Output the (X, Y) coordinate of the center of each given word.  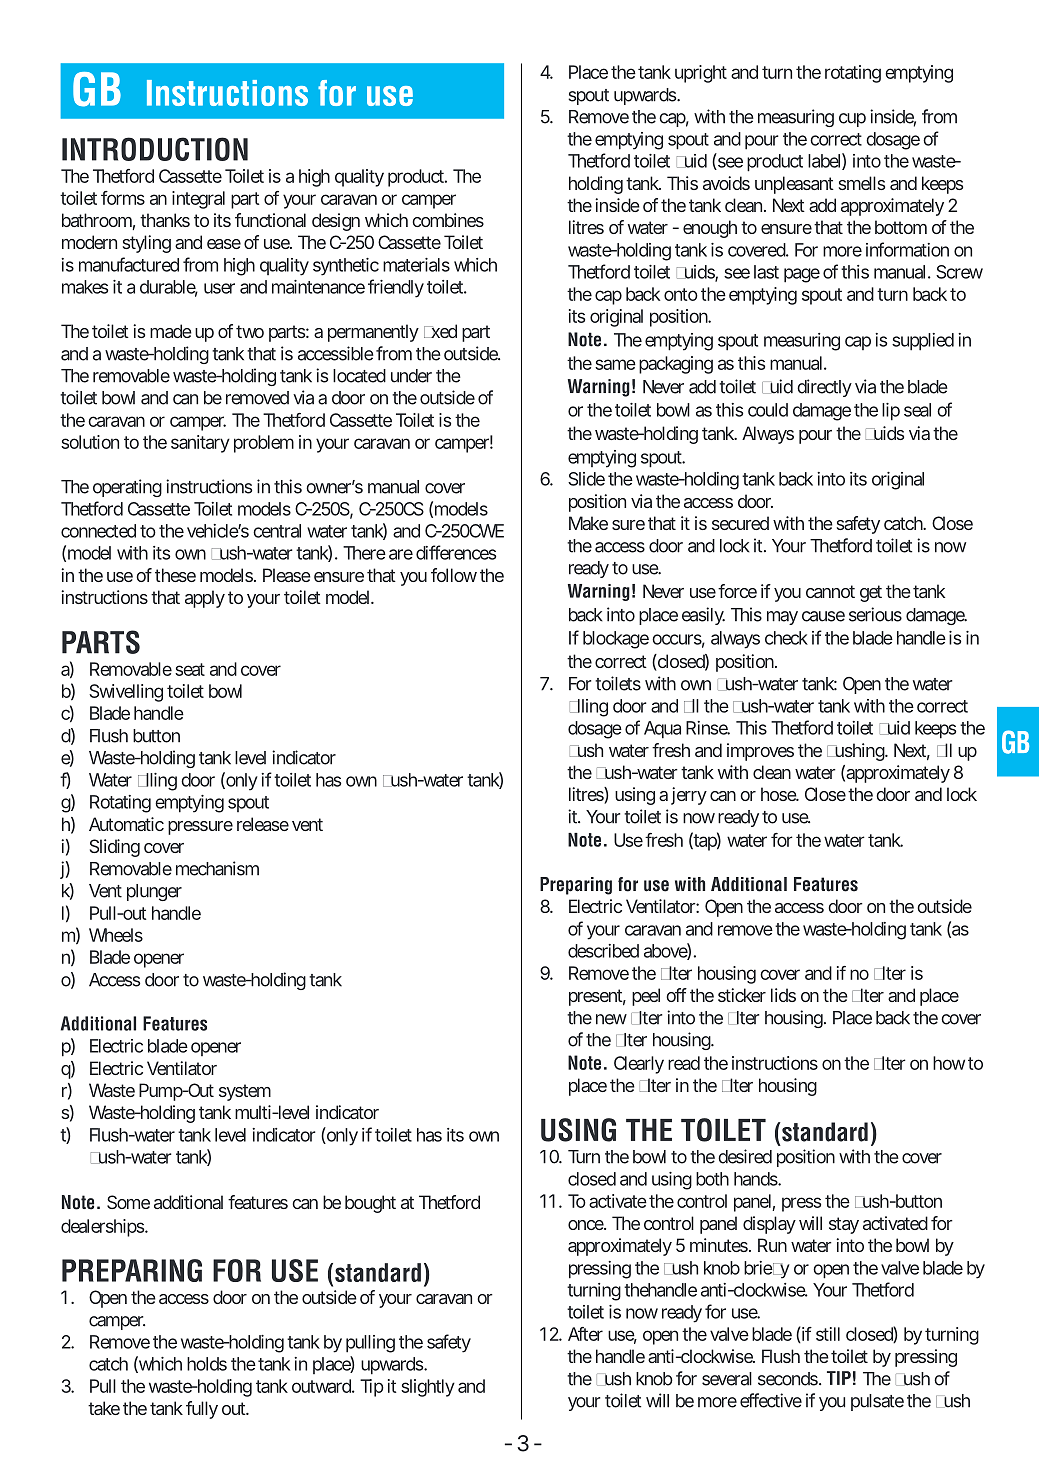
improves (760, 752)
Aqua (662, 730)
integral (198, 200)
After (585, 1334)
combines (448, 220)
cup (852, 120)
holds (207, 1364)
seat (190, 669)
